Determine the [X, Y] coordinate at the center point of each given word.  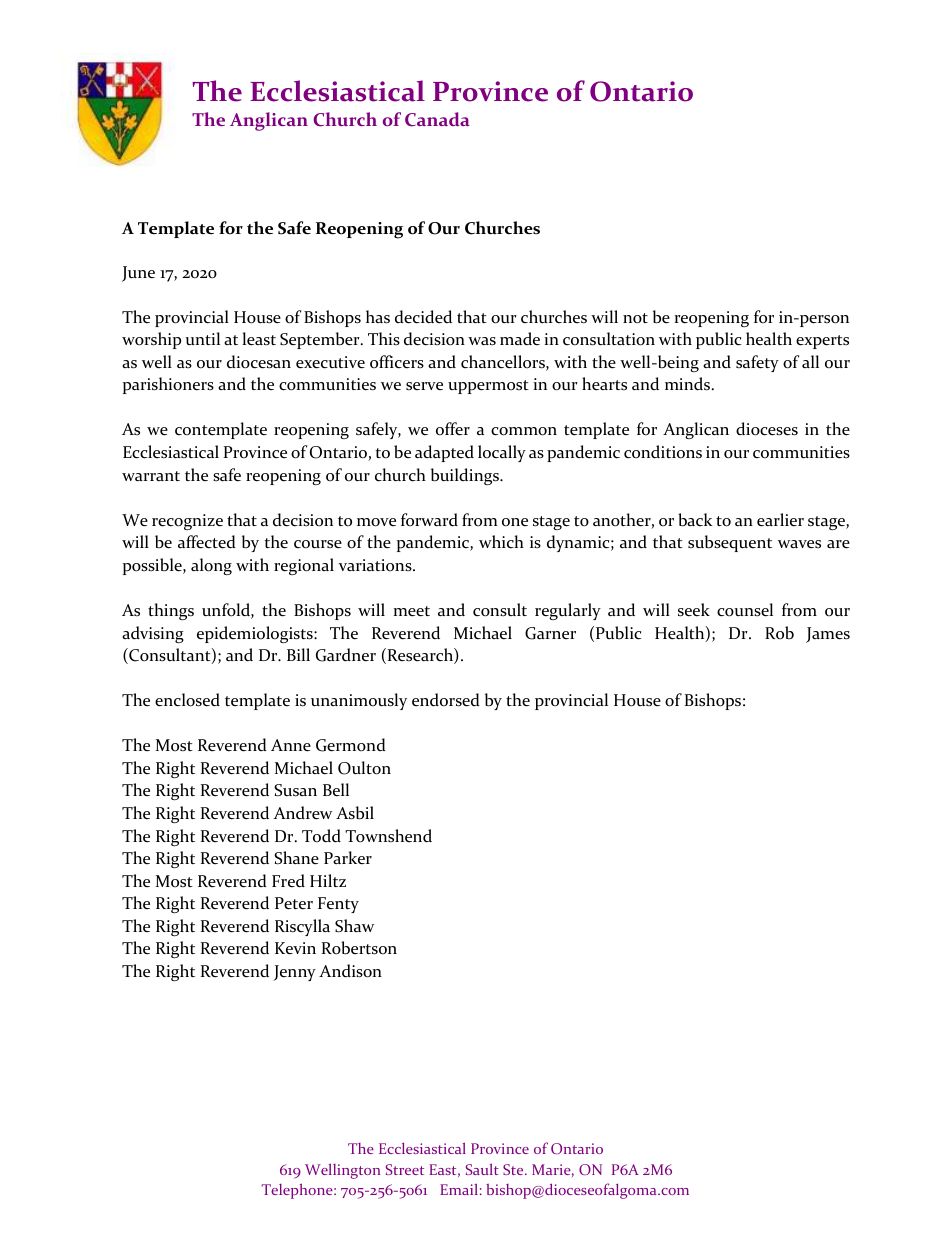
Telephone [298, 1191]
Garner [550, 633]
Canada [437, 119]
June [138, 274]
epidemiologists [256, 634]
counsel [745, 610]
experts [822, 342]
